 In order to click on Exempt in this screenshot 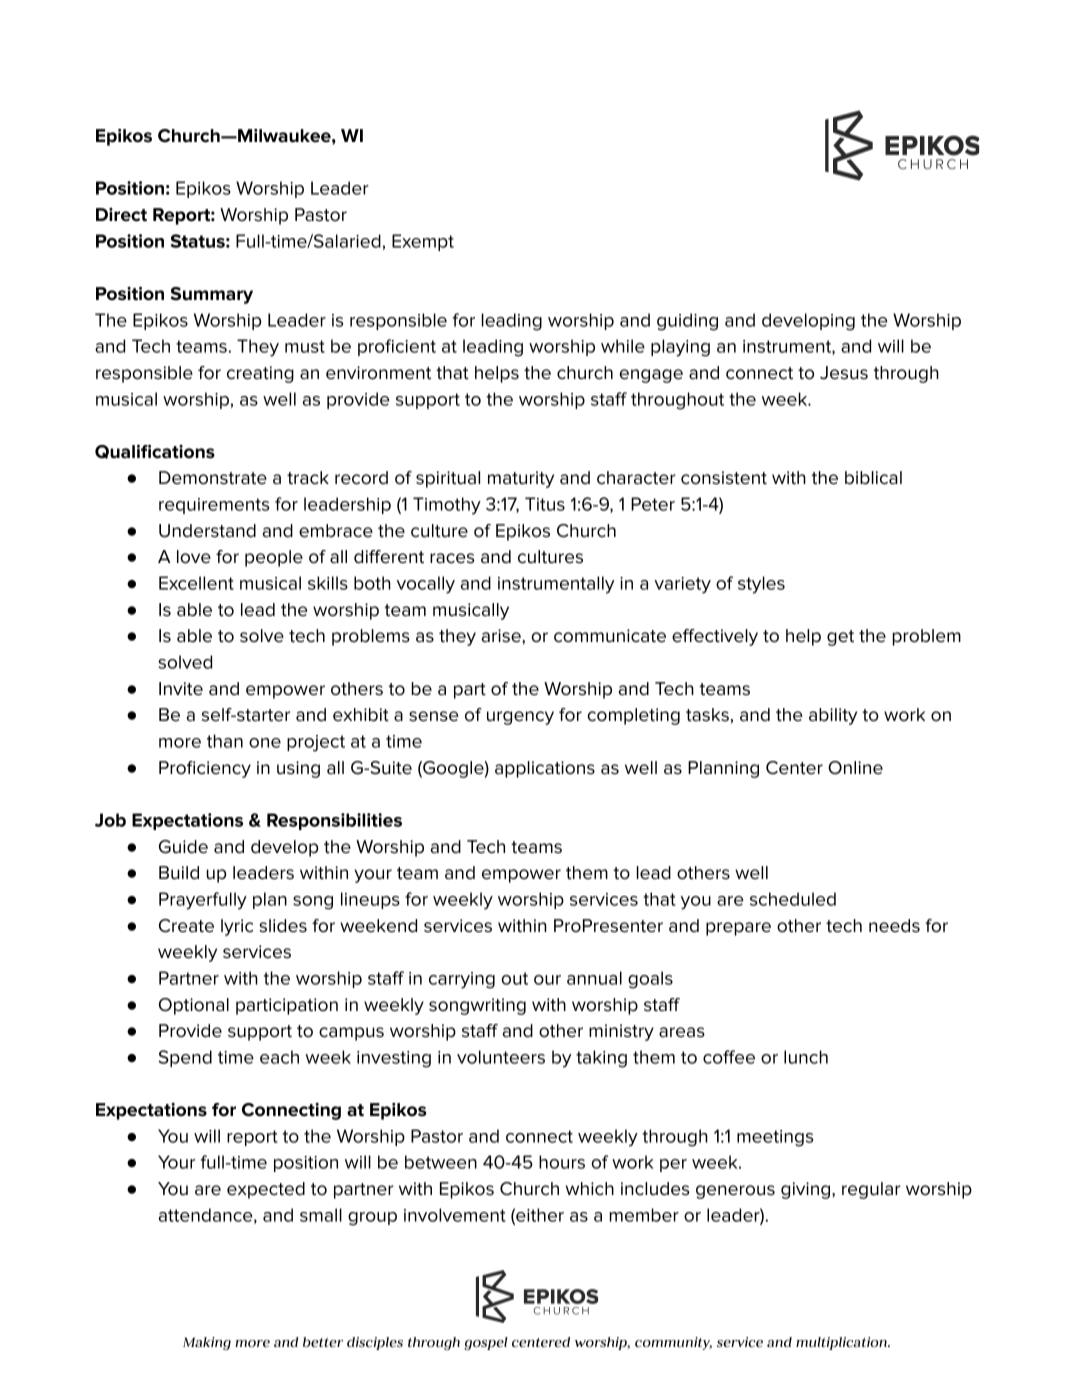, I will do `click(423, 242)`.
